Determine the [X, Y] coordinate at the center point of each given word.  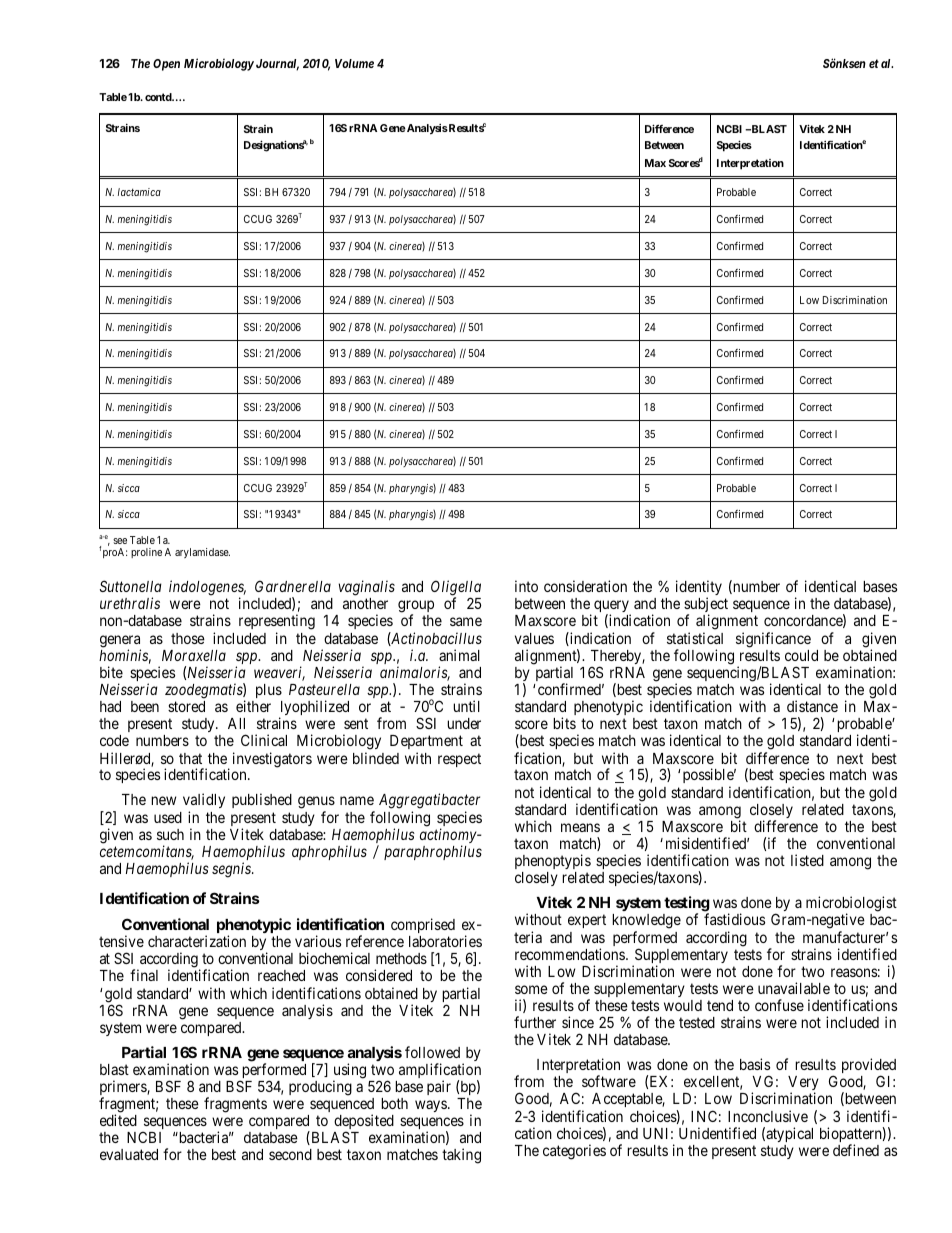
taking [461, 1156]
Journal [277, 65]
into [526, 586]
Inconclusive [768, 1116]
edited [118, 1120]
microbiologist [851, 905]
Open [166, 65]
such [170, 834]
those [188, 638]
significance [773, 640]
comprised [423, 925]
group [416, 608]
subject [706, 606]
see [120, 541]
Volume [354, 63]
